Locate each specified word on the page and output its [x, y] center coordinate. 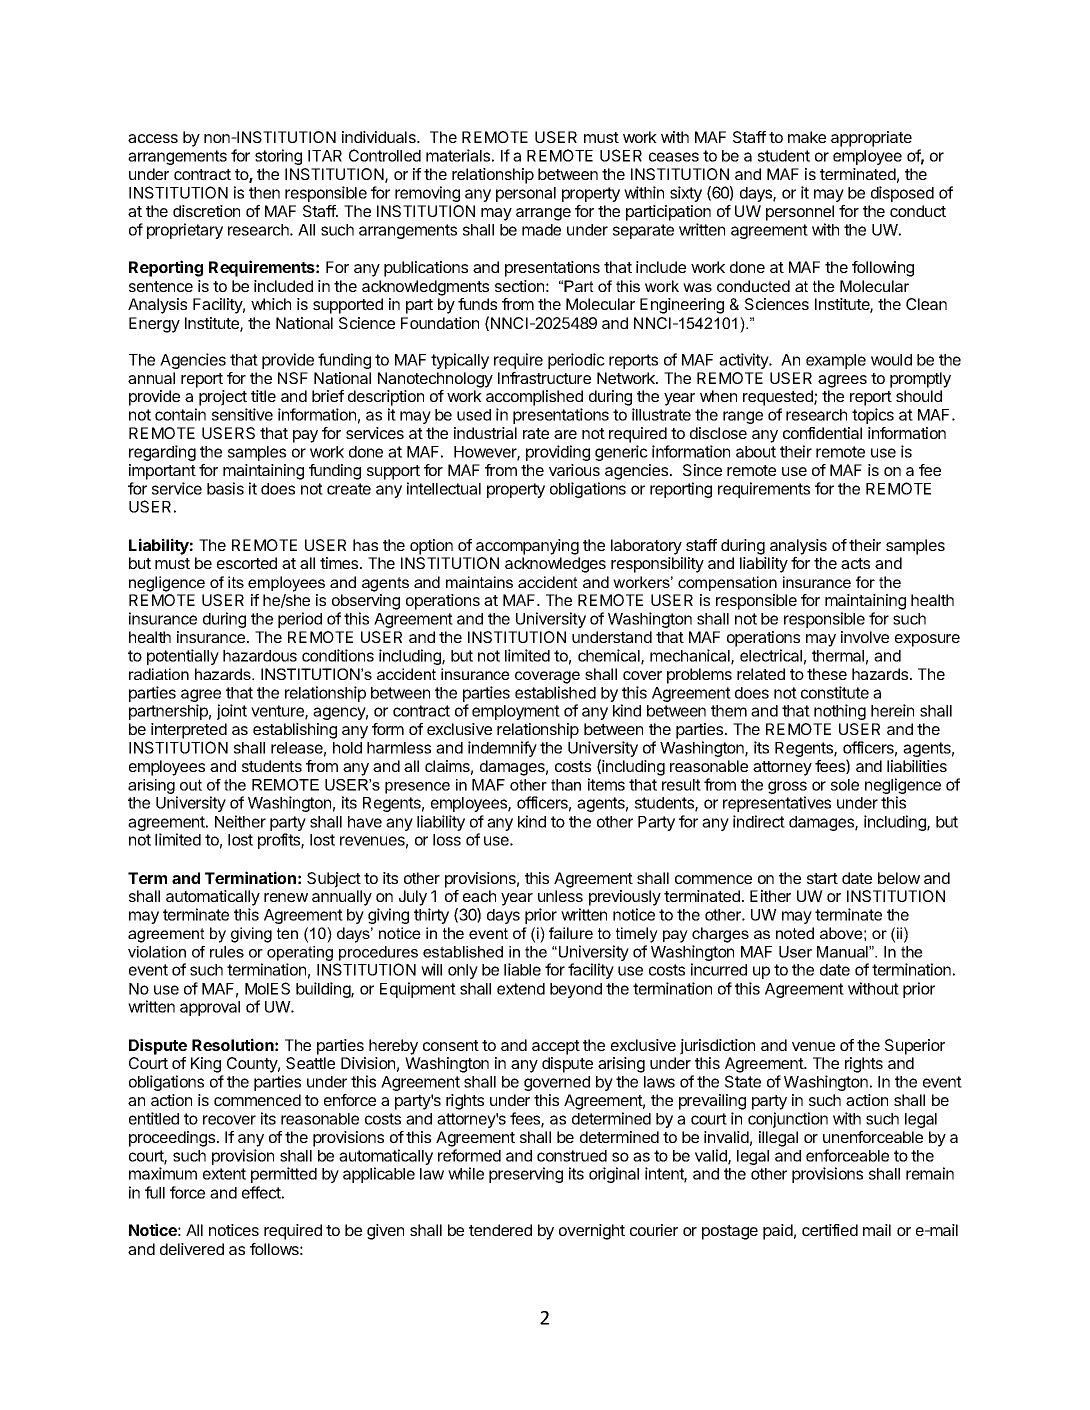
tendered [500, 1230]
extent [224, 1174]
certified [830, 1230]
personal [526, 194]
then [264, 193]
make [807, 137]
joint [232, 712]
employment [516, 712]
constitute [835, 692]
